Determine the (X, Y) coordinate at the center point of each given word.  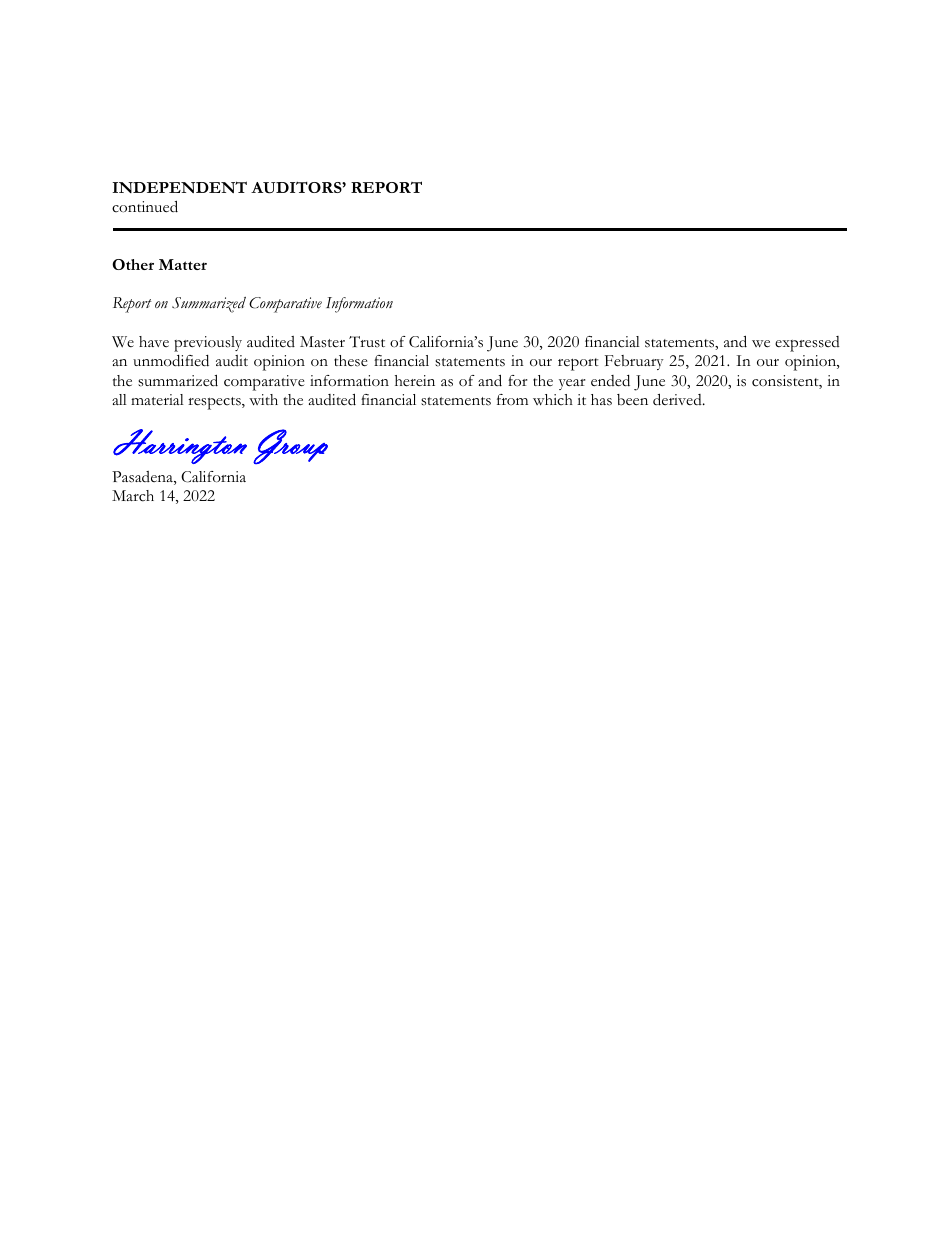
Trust (367, 342)
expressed (807, 344)
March (133, 496)
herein (415, 381)
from (512, 399)
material (157, 399)
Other (133, 264)
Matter (183, 264)
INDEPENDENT (179, 187)
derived (678, 399)
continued (145, 206)
